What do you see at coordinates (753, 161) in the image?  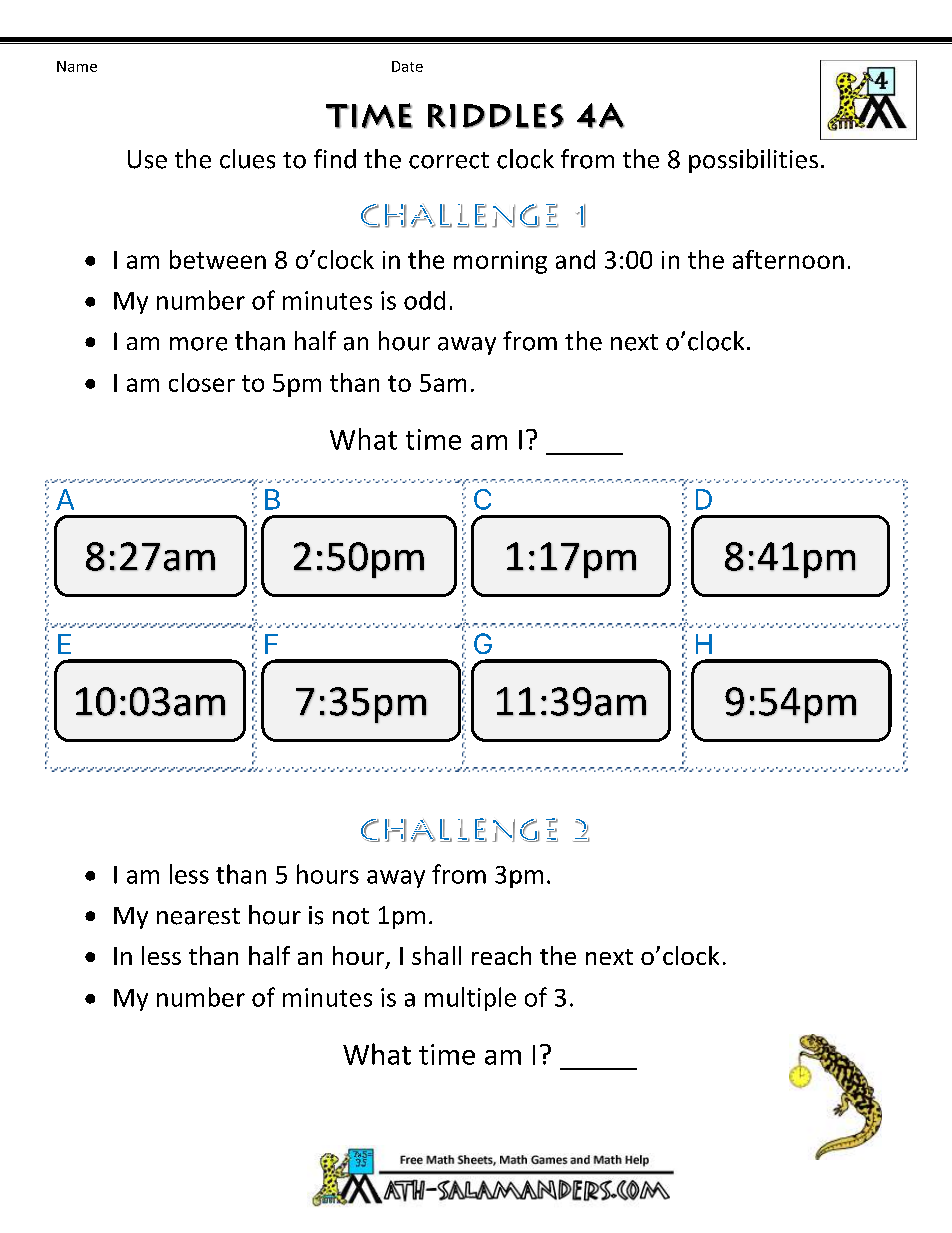 I see `possibilities` at bounding box center [753, 161].
